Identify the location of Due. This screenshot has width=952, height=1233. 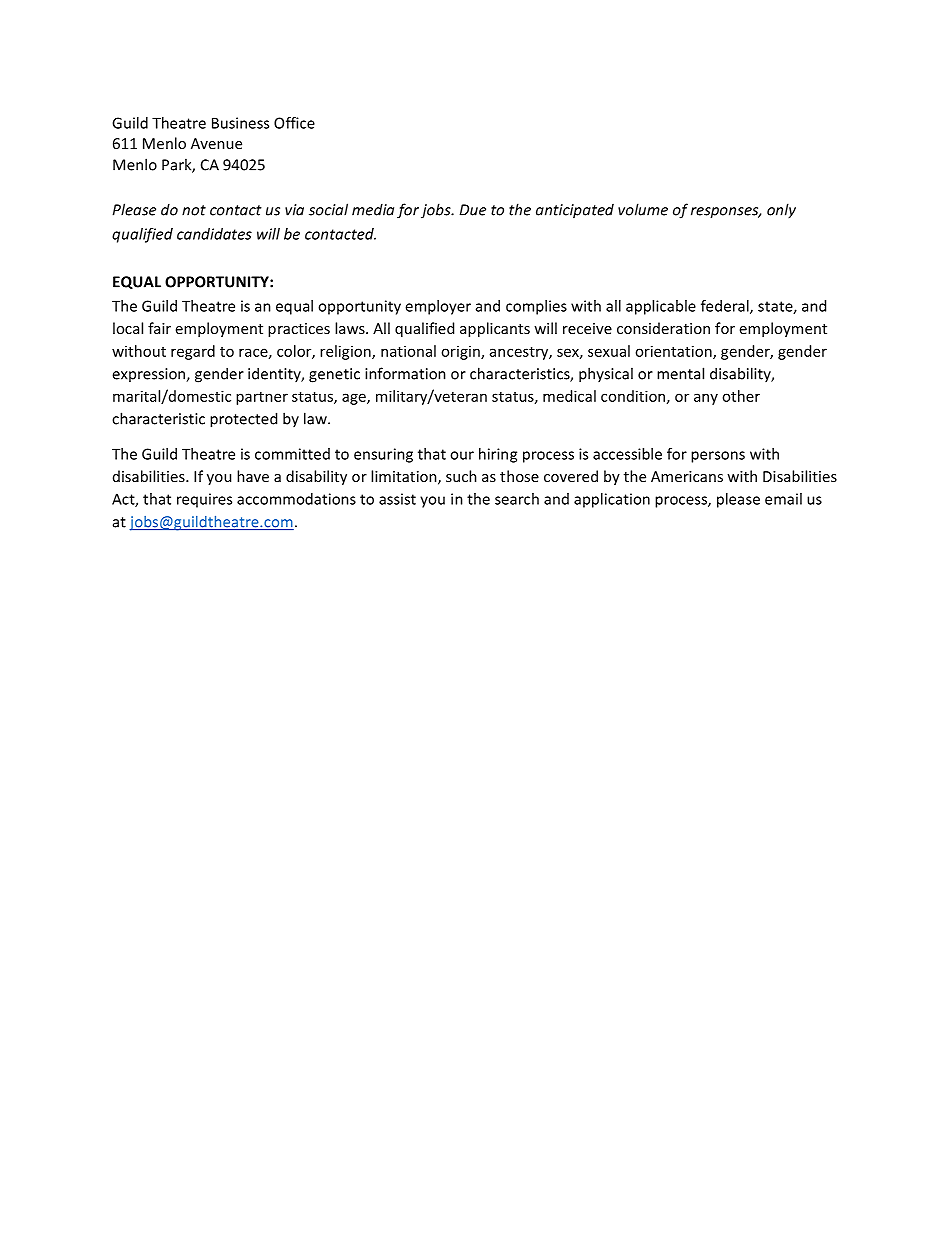
(472, 210).
